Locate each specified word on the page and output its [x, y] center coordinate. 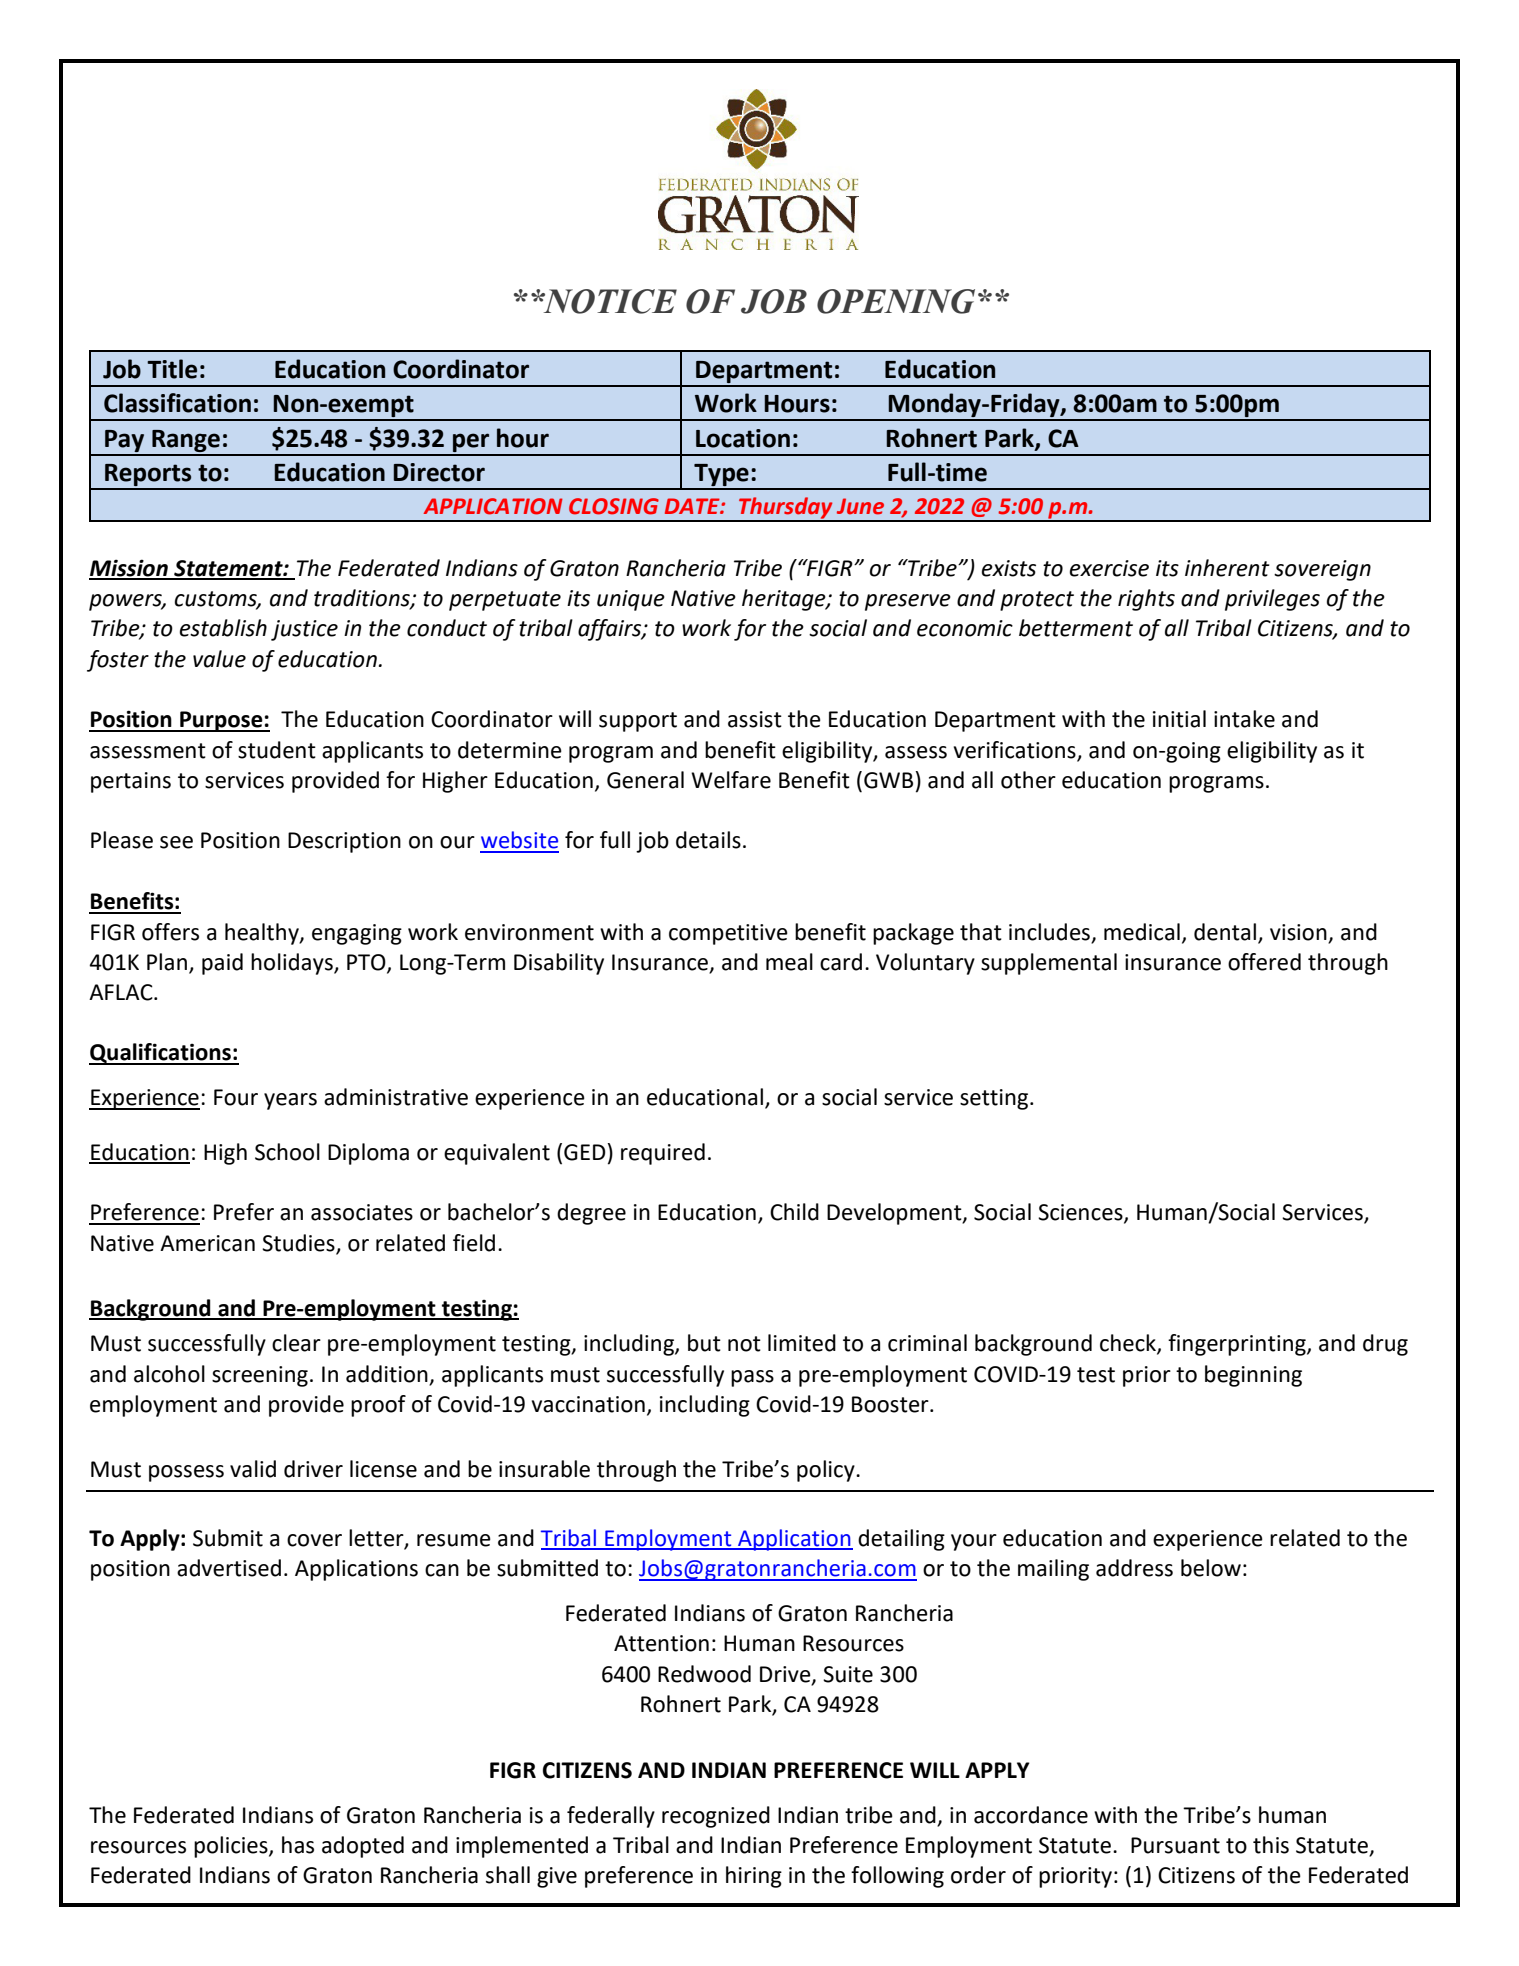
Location [743, 438]
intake [1244, 719]
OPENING [896, 301]
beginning [1253, 1376]
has [298, 1845]
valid [253, 1469]
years [290, 1101]
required [663, 1154]
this [1271, 1845]
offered [1264, 962]
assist [755, 719]
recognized [716, 1817]
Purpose [221, 721]
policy [827, 1471]
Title [172, 369]
